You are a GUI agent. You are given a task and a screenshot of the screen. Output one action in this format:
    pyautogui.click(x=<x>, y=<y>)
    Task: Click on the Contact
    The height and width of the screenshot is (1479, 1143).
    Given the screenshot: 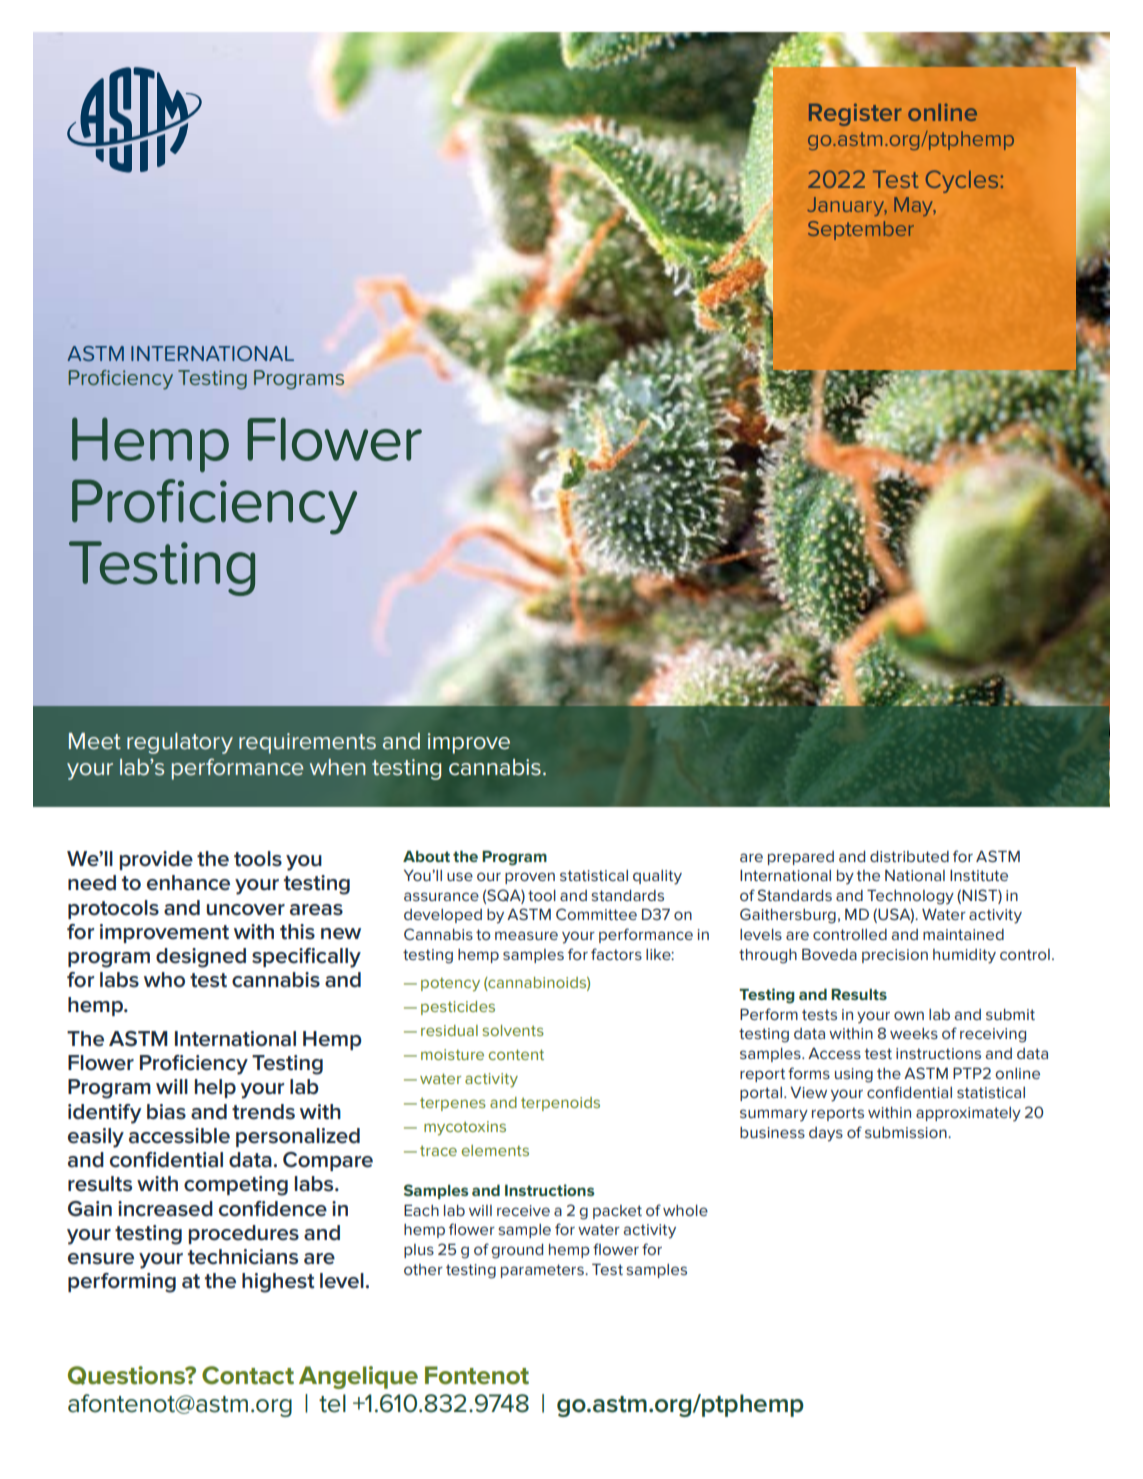 What is the action you would take?
    pyautogui.click(x=248, y=1375)
